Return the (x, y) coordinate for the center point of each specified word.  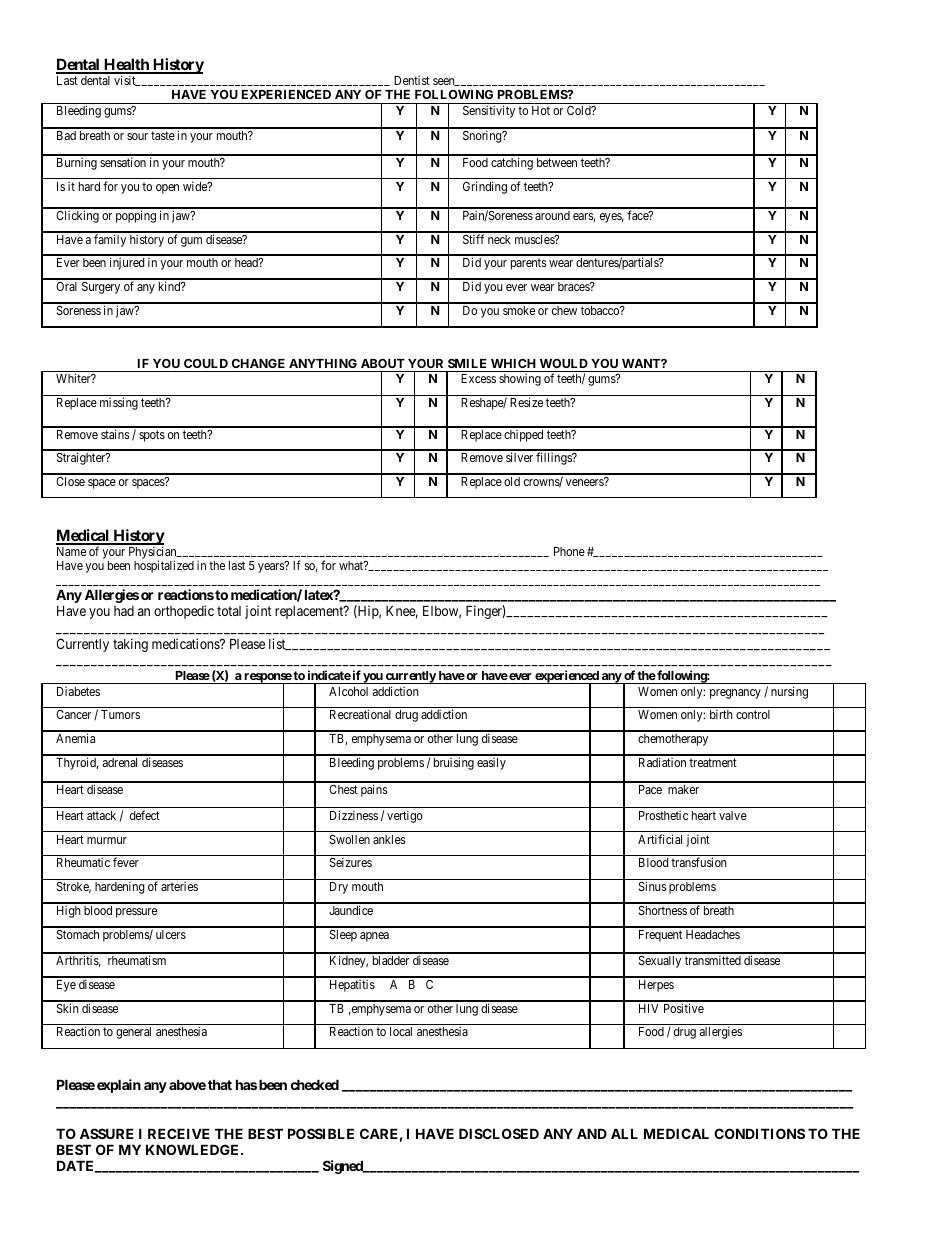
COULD (206, 363)
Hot (541, 110)
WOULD (564, 363)
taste (163, 135)
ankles (389, 839)
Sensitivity (489, 111)
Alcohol (348, 691)
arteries (179, 886)
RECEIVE (179, 1133)
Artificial (660, 839)
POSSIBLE (321, 1133)
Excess (478, 378)
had (124, 611)
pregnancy (735, 694)
